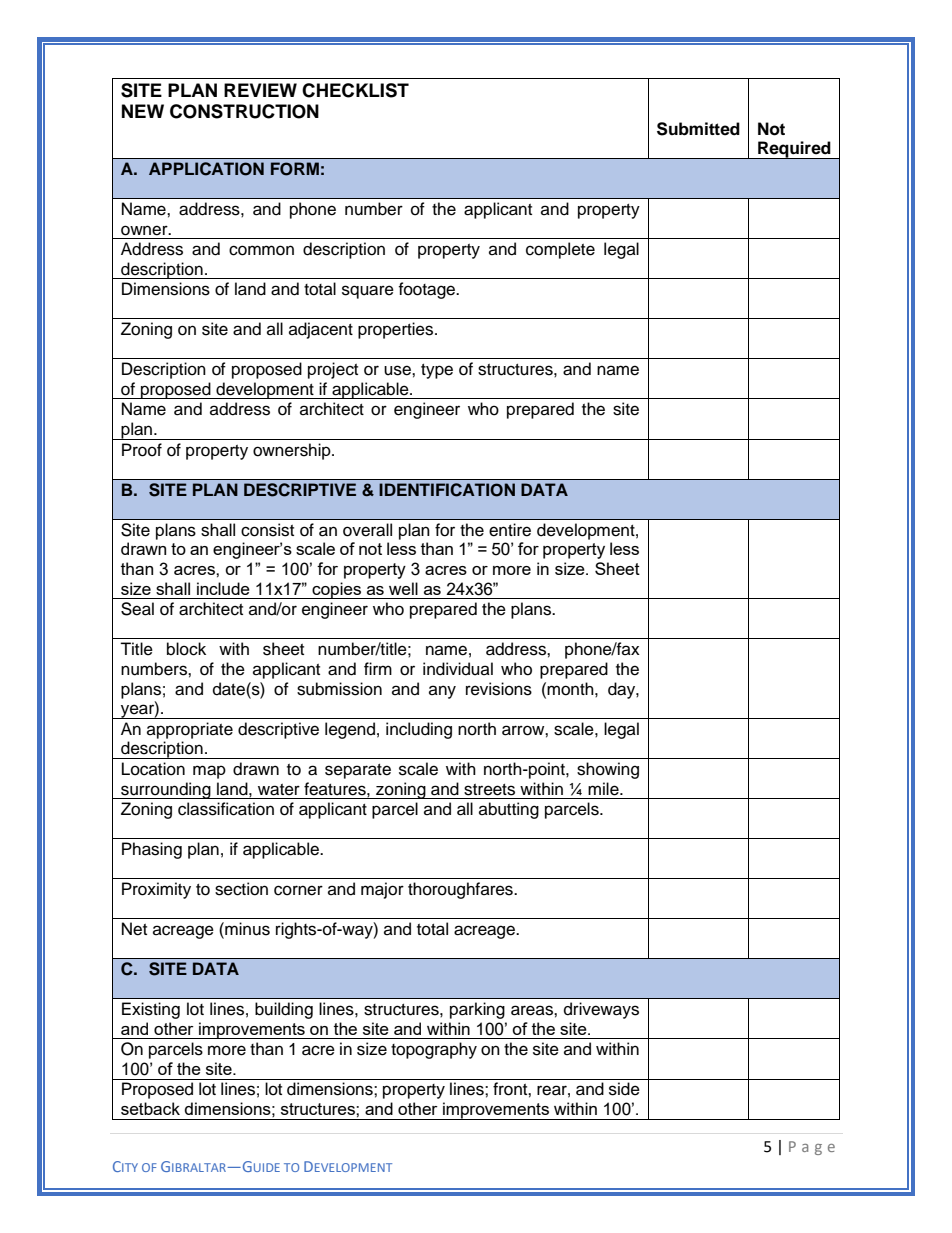 This page has height=1233, width=952. Describe the element at coordinates (698, 129) in the page. I see `Submitted` at that location.
